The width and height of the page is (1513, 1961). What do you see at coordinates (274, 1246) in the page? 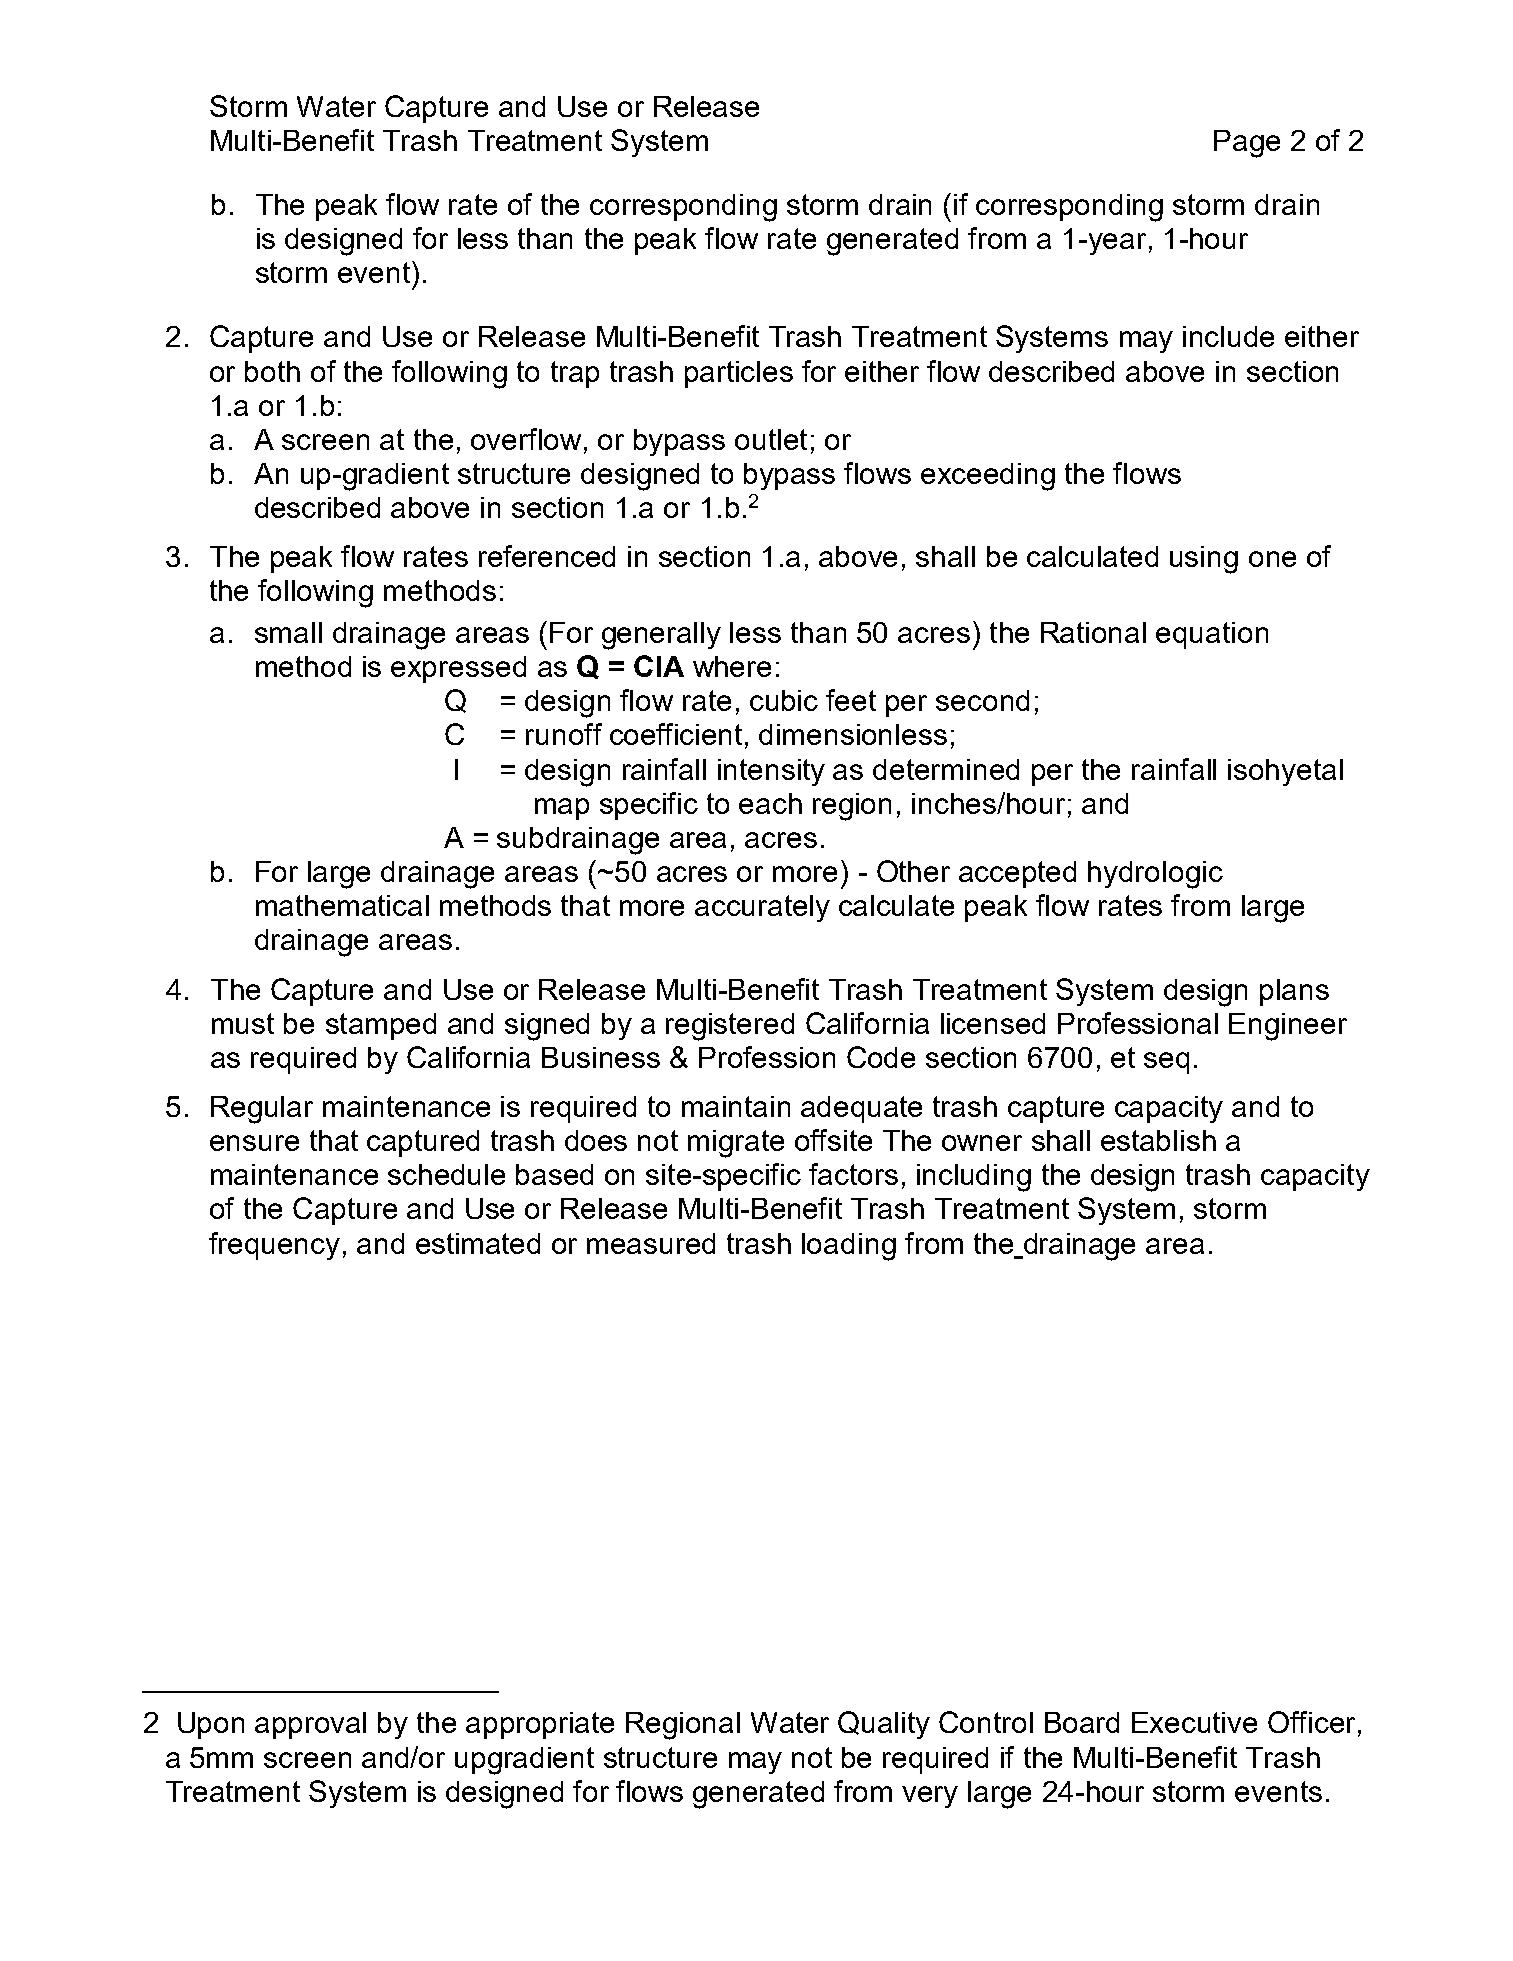
I see `frequency` at bounding box center [274, 1246].
